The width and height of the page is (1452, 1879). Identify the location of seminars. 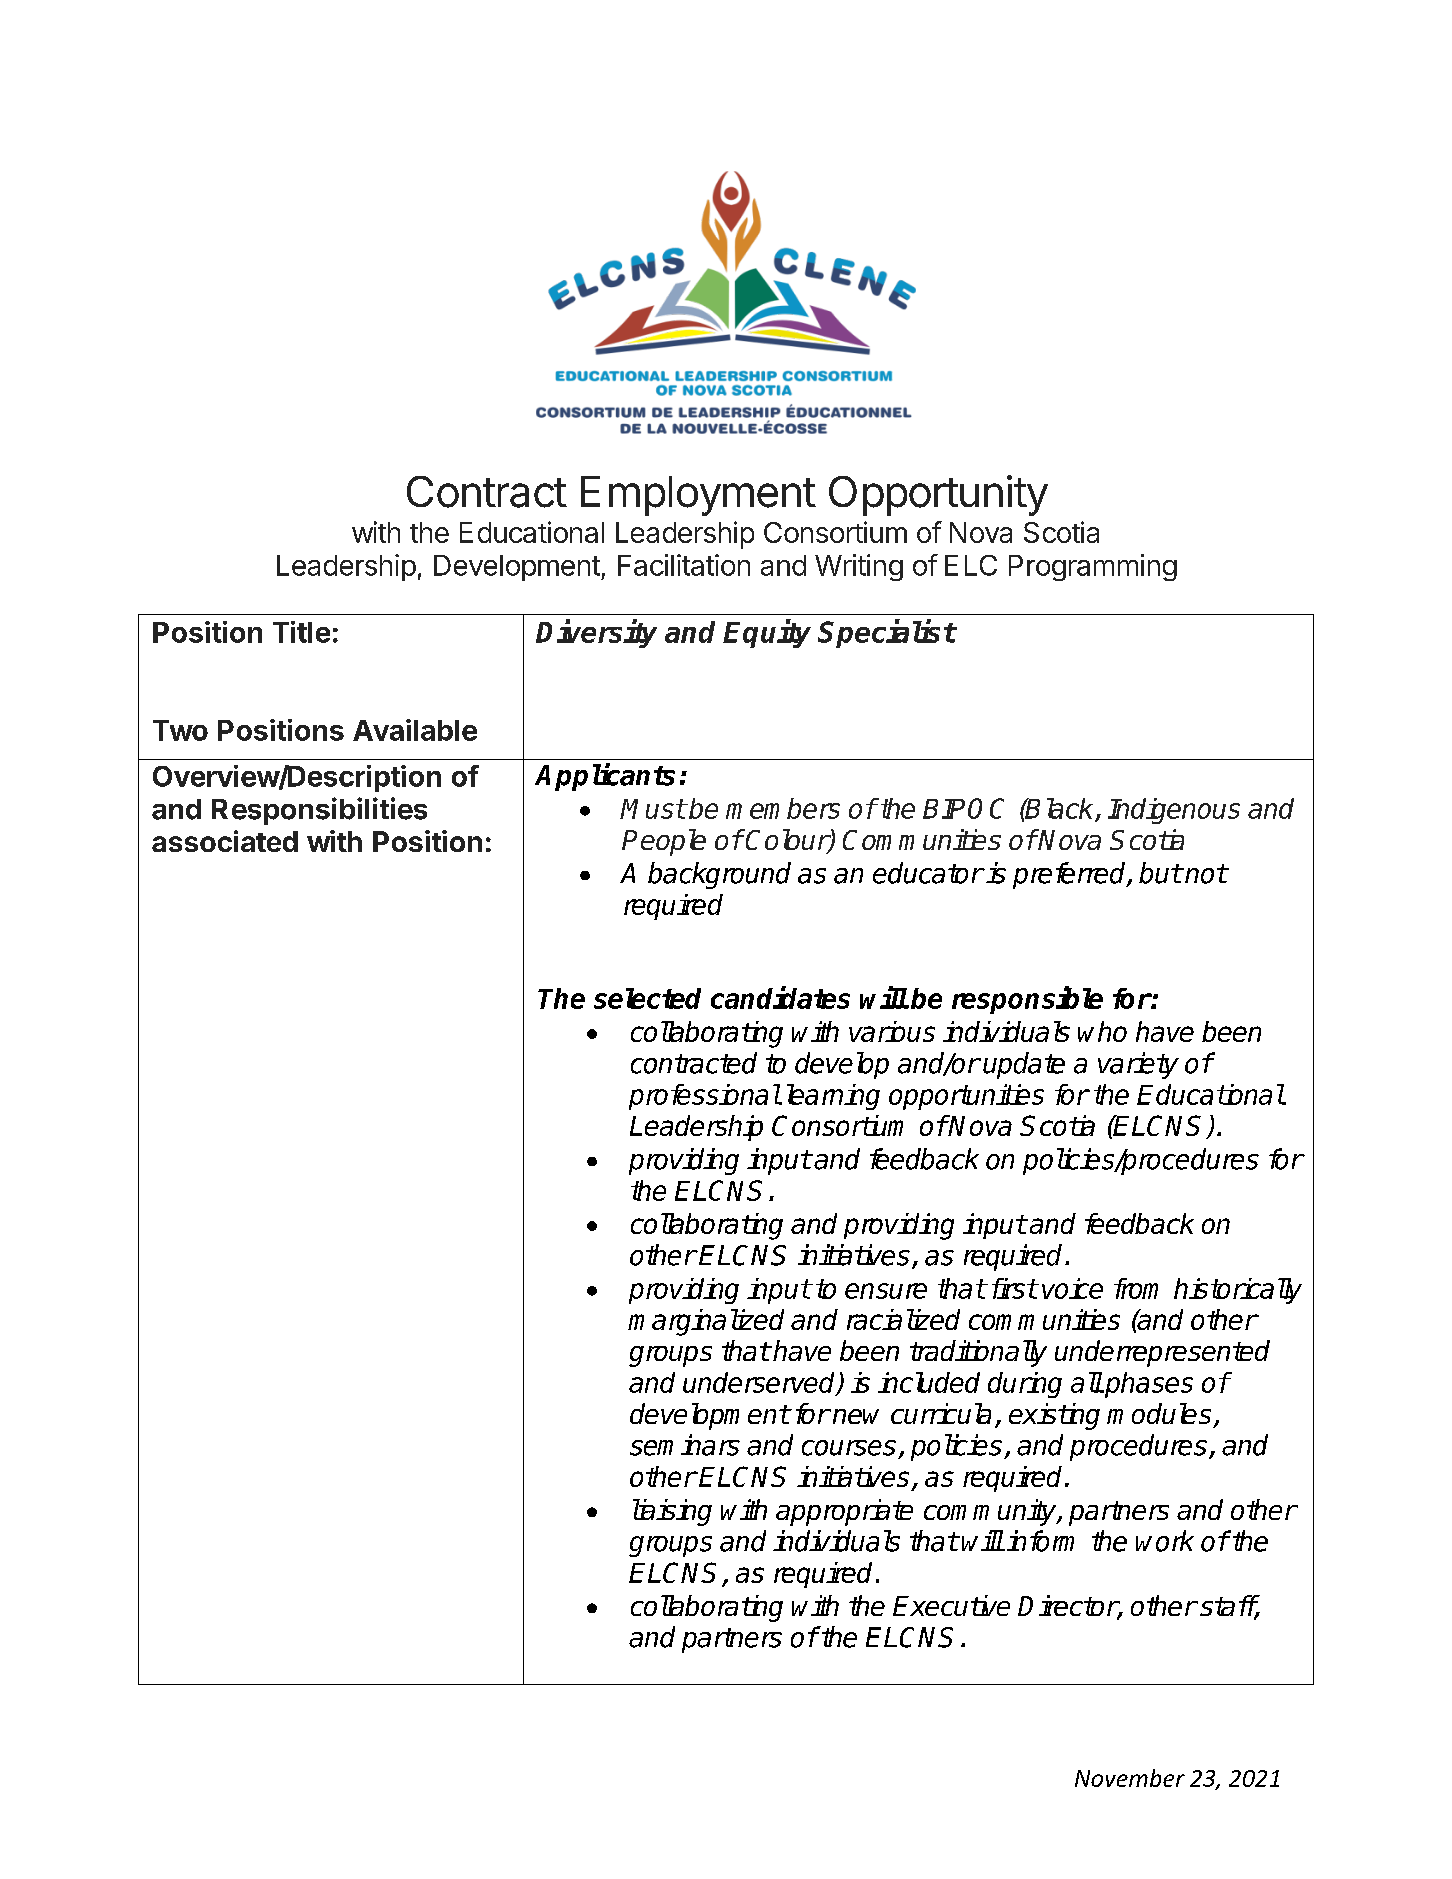
(685, 1445).
